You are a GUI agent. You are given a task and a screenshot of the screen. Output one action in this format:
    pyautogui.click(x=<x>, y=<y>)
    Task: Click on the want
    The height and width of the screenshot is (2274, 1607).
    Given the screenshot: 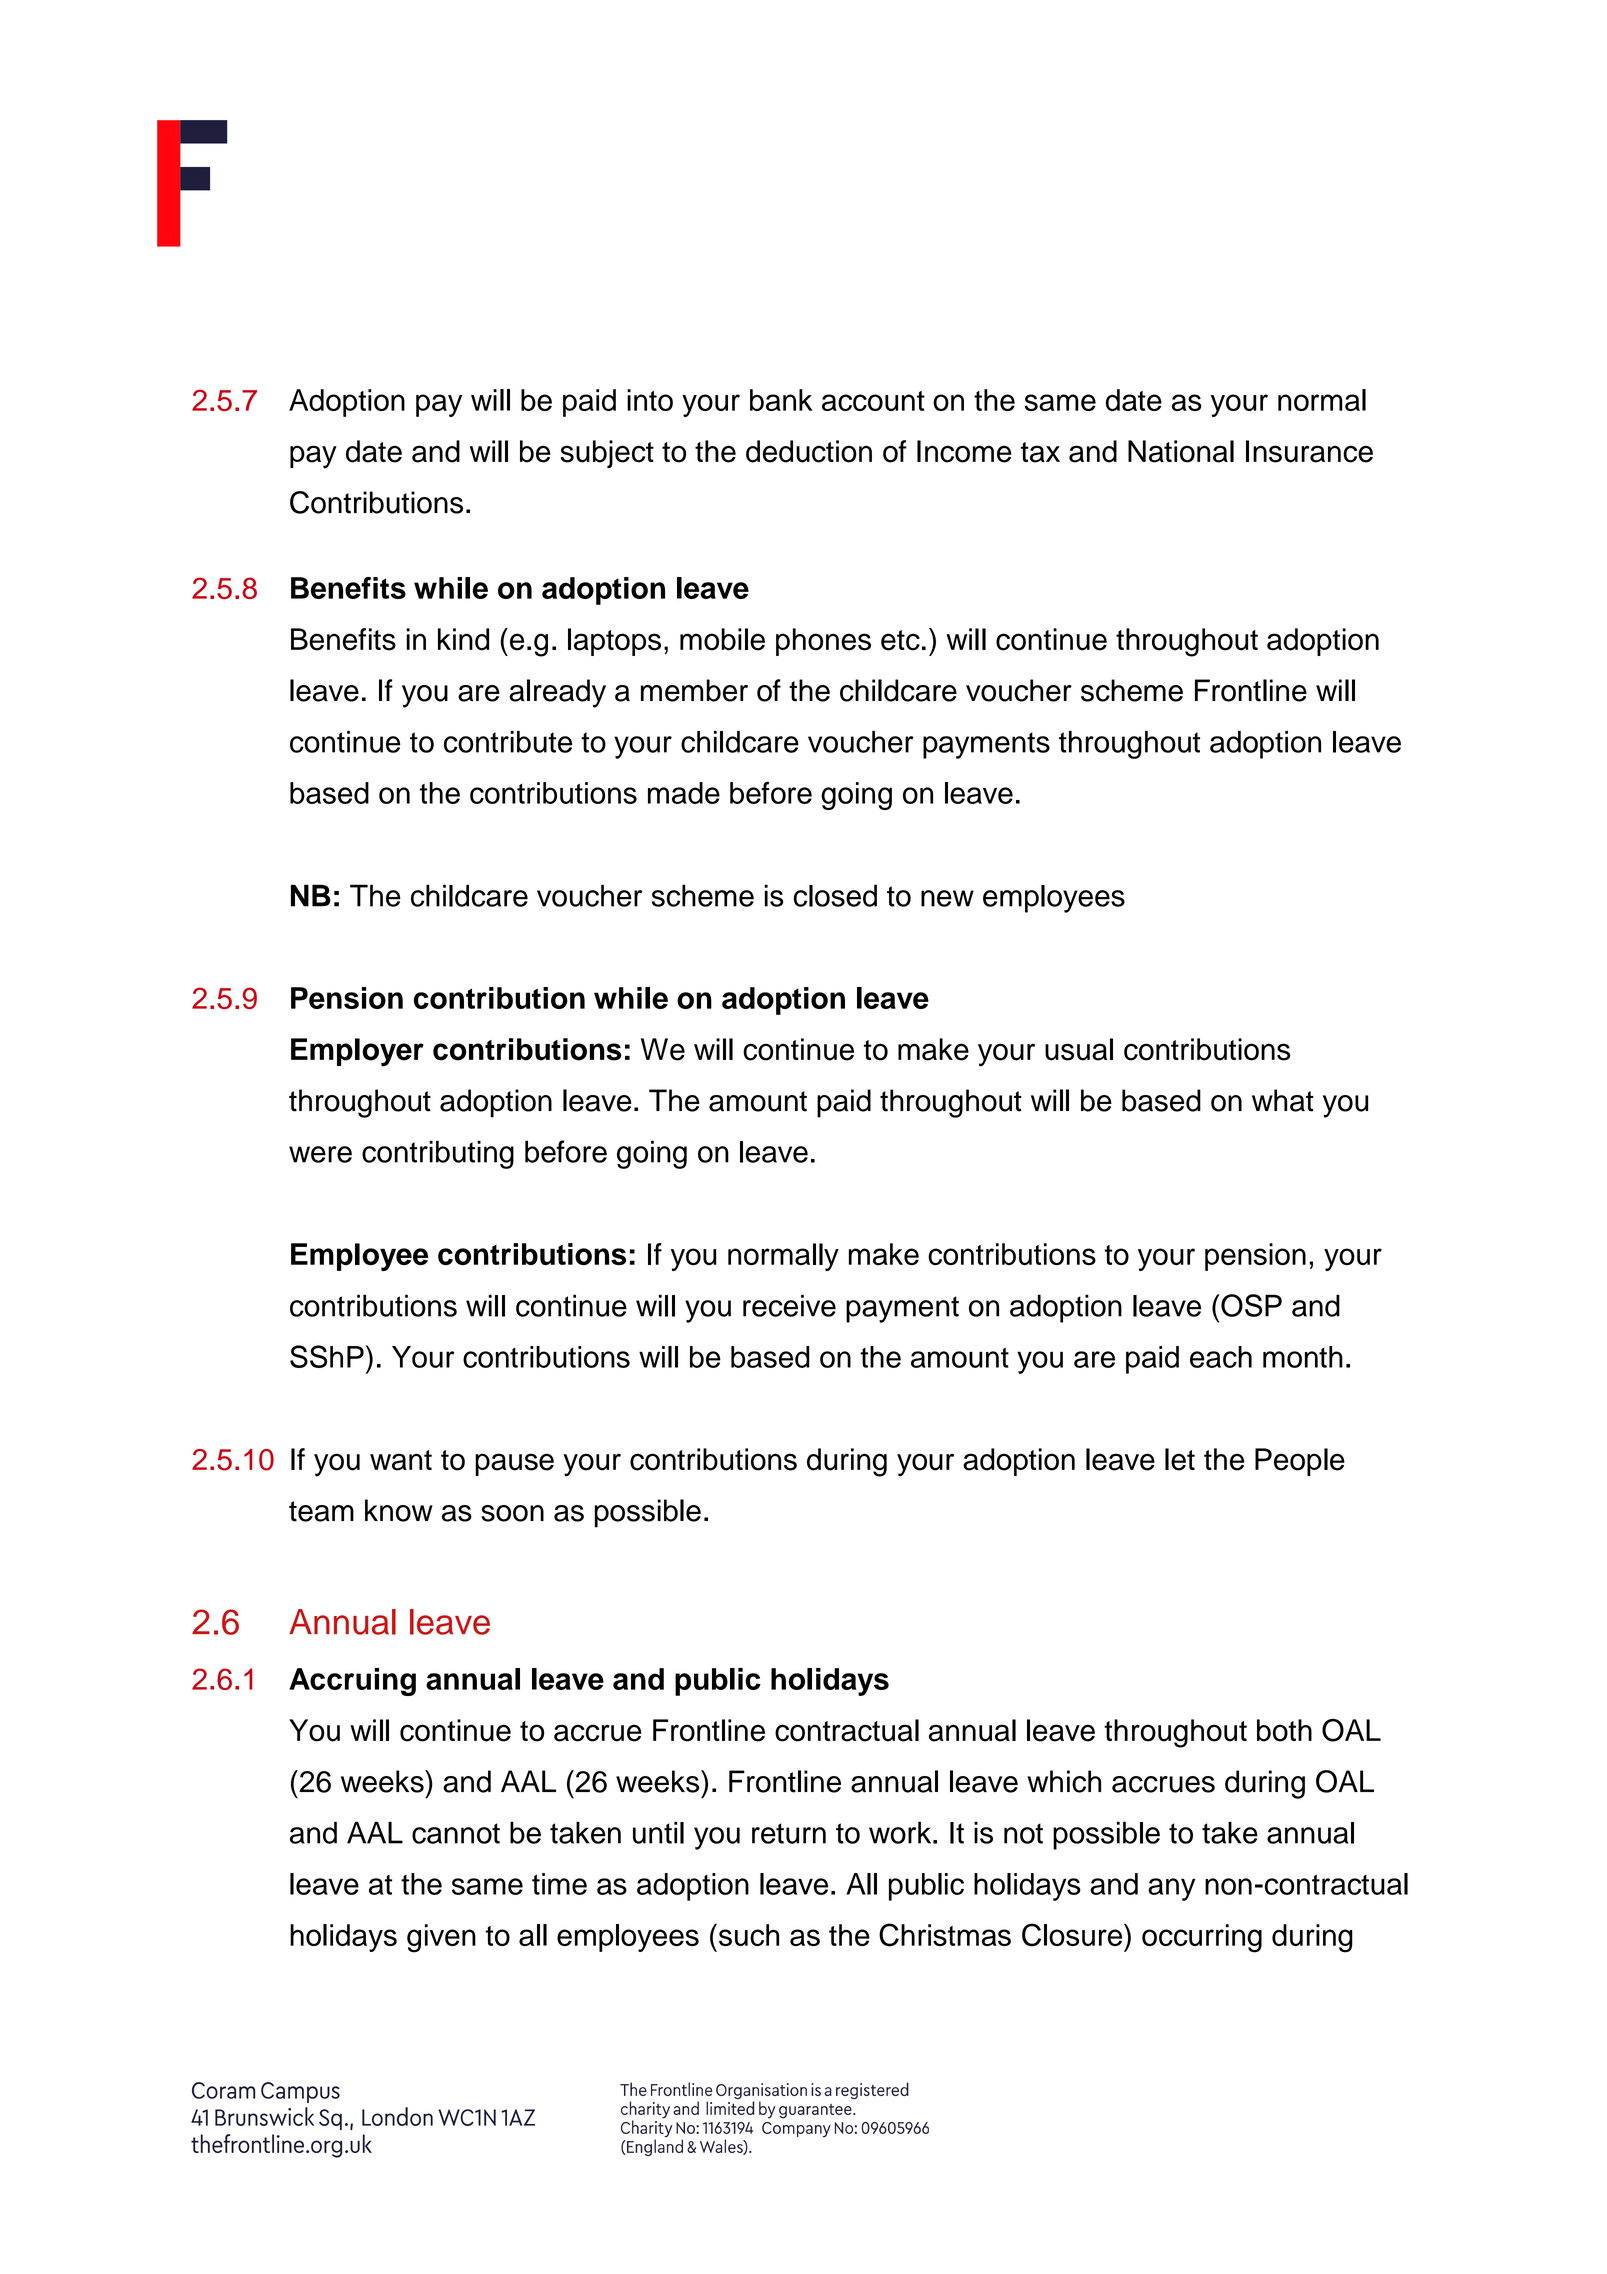 What is the action you would take?
    pyautogui.click(x=401, y=1460)
